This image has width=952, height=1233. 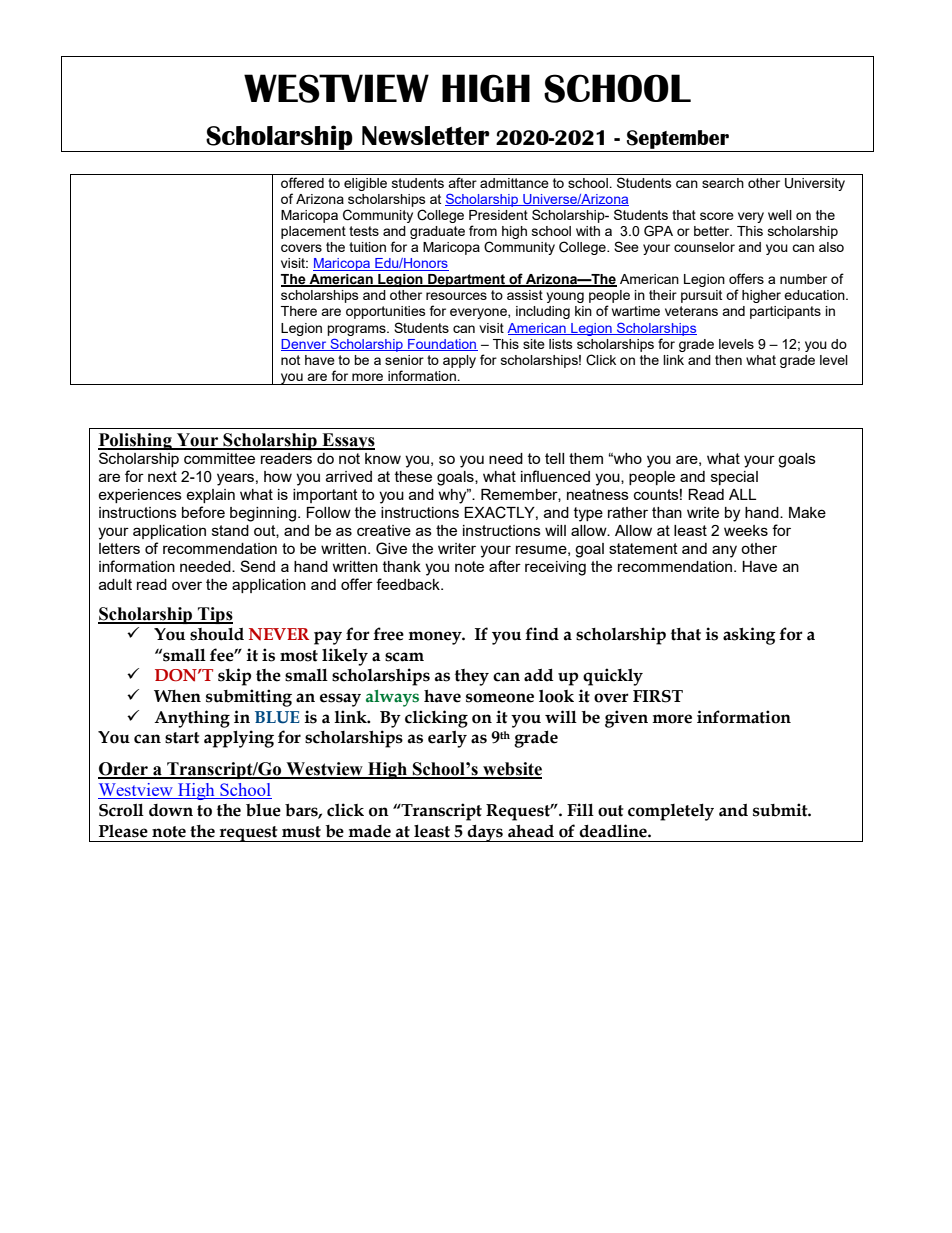 What do you see at coordinates (409, 584) in the image?
I see `feedback` at bounding box center [409, 584].
